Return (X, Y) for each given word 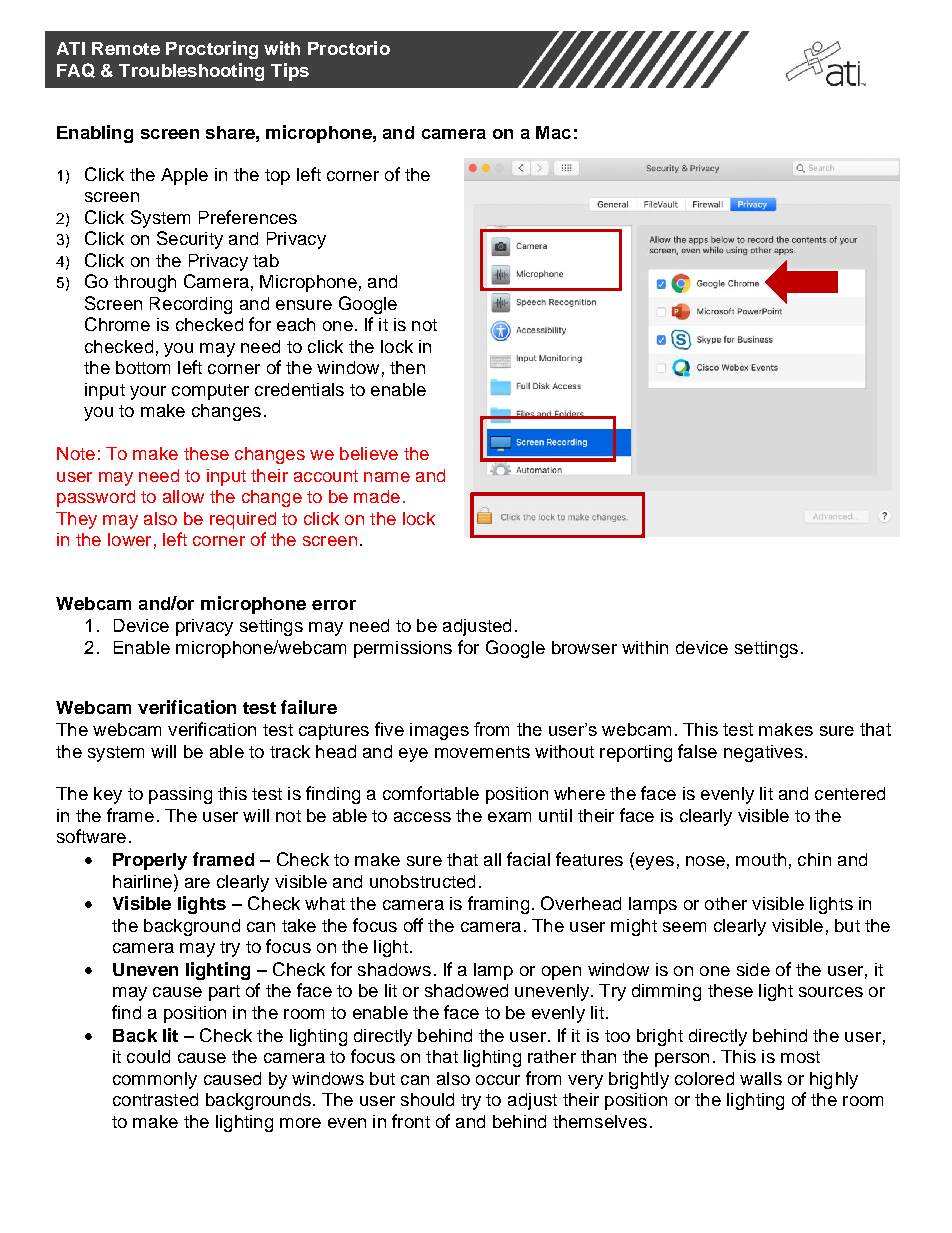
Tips (290, 72)
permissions (403, 649)
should (427, 1099)
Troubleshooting (191, 72)
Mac (553, 132)
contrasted (155, 1099)
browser (584, 647)
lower (129, 539)
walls (761, 1078)
